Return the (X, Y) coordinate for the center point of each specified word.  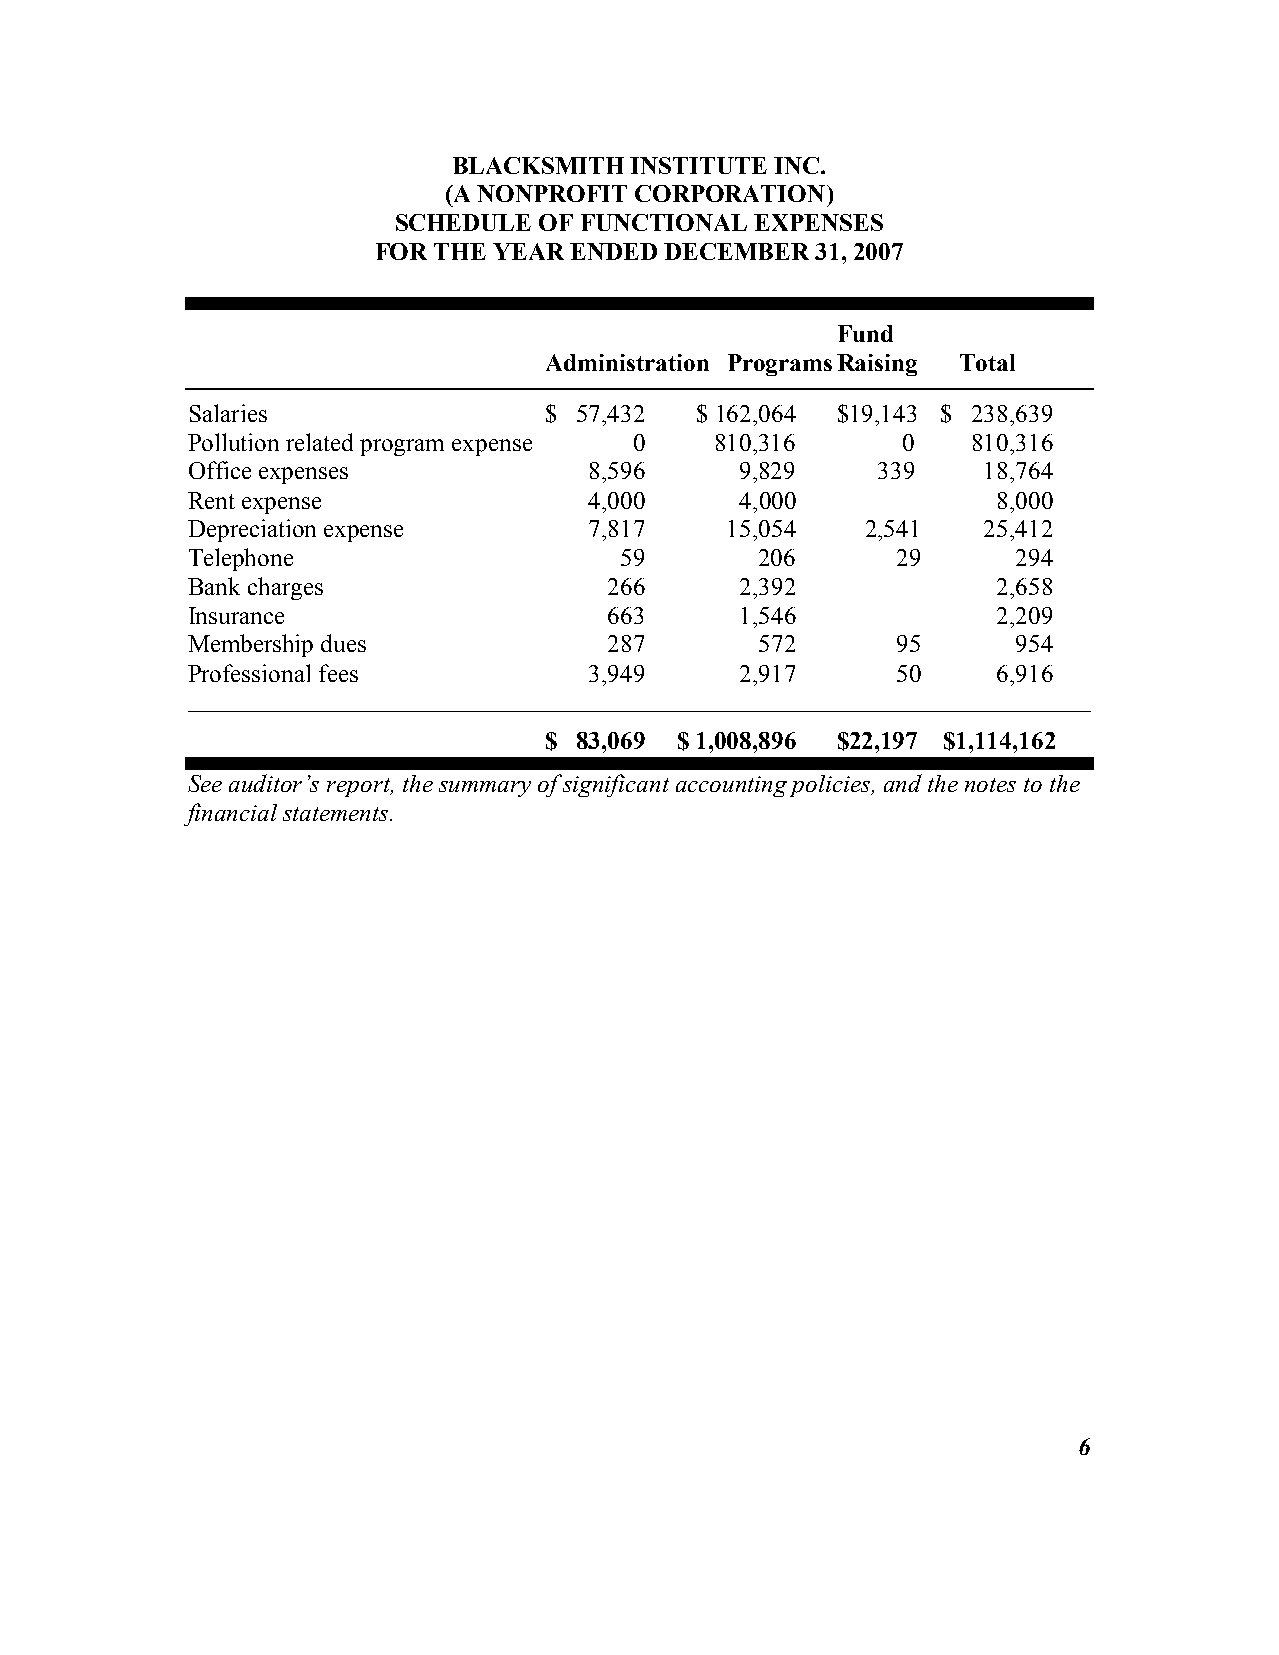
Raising (877, 365)
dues (343, 643)
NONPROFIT (552, 193)
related (319, 442)
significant (616, 785)
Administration (627, 362)
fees (338, 673)
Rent (211, 500)
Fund (865, 333)
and (903, 783)
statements (337, 814)
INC (796, 165)
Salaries (228, 413)
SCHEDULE (463, 222)
